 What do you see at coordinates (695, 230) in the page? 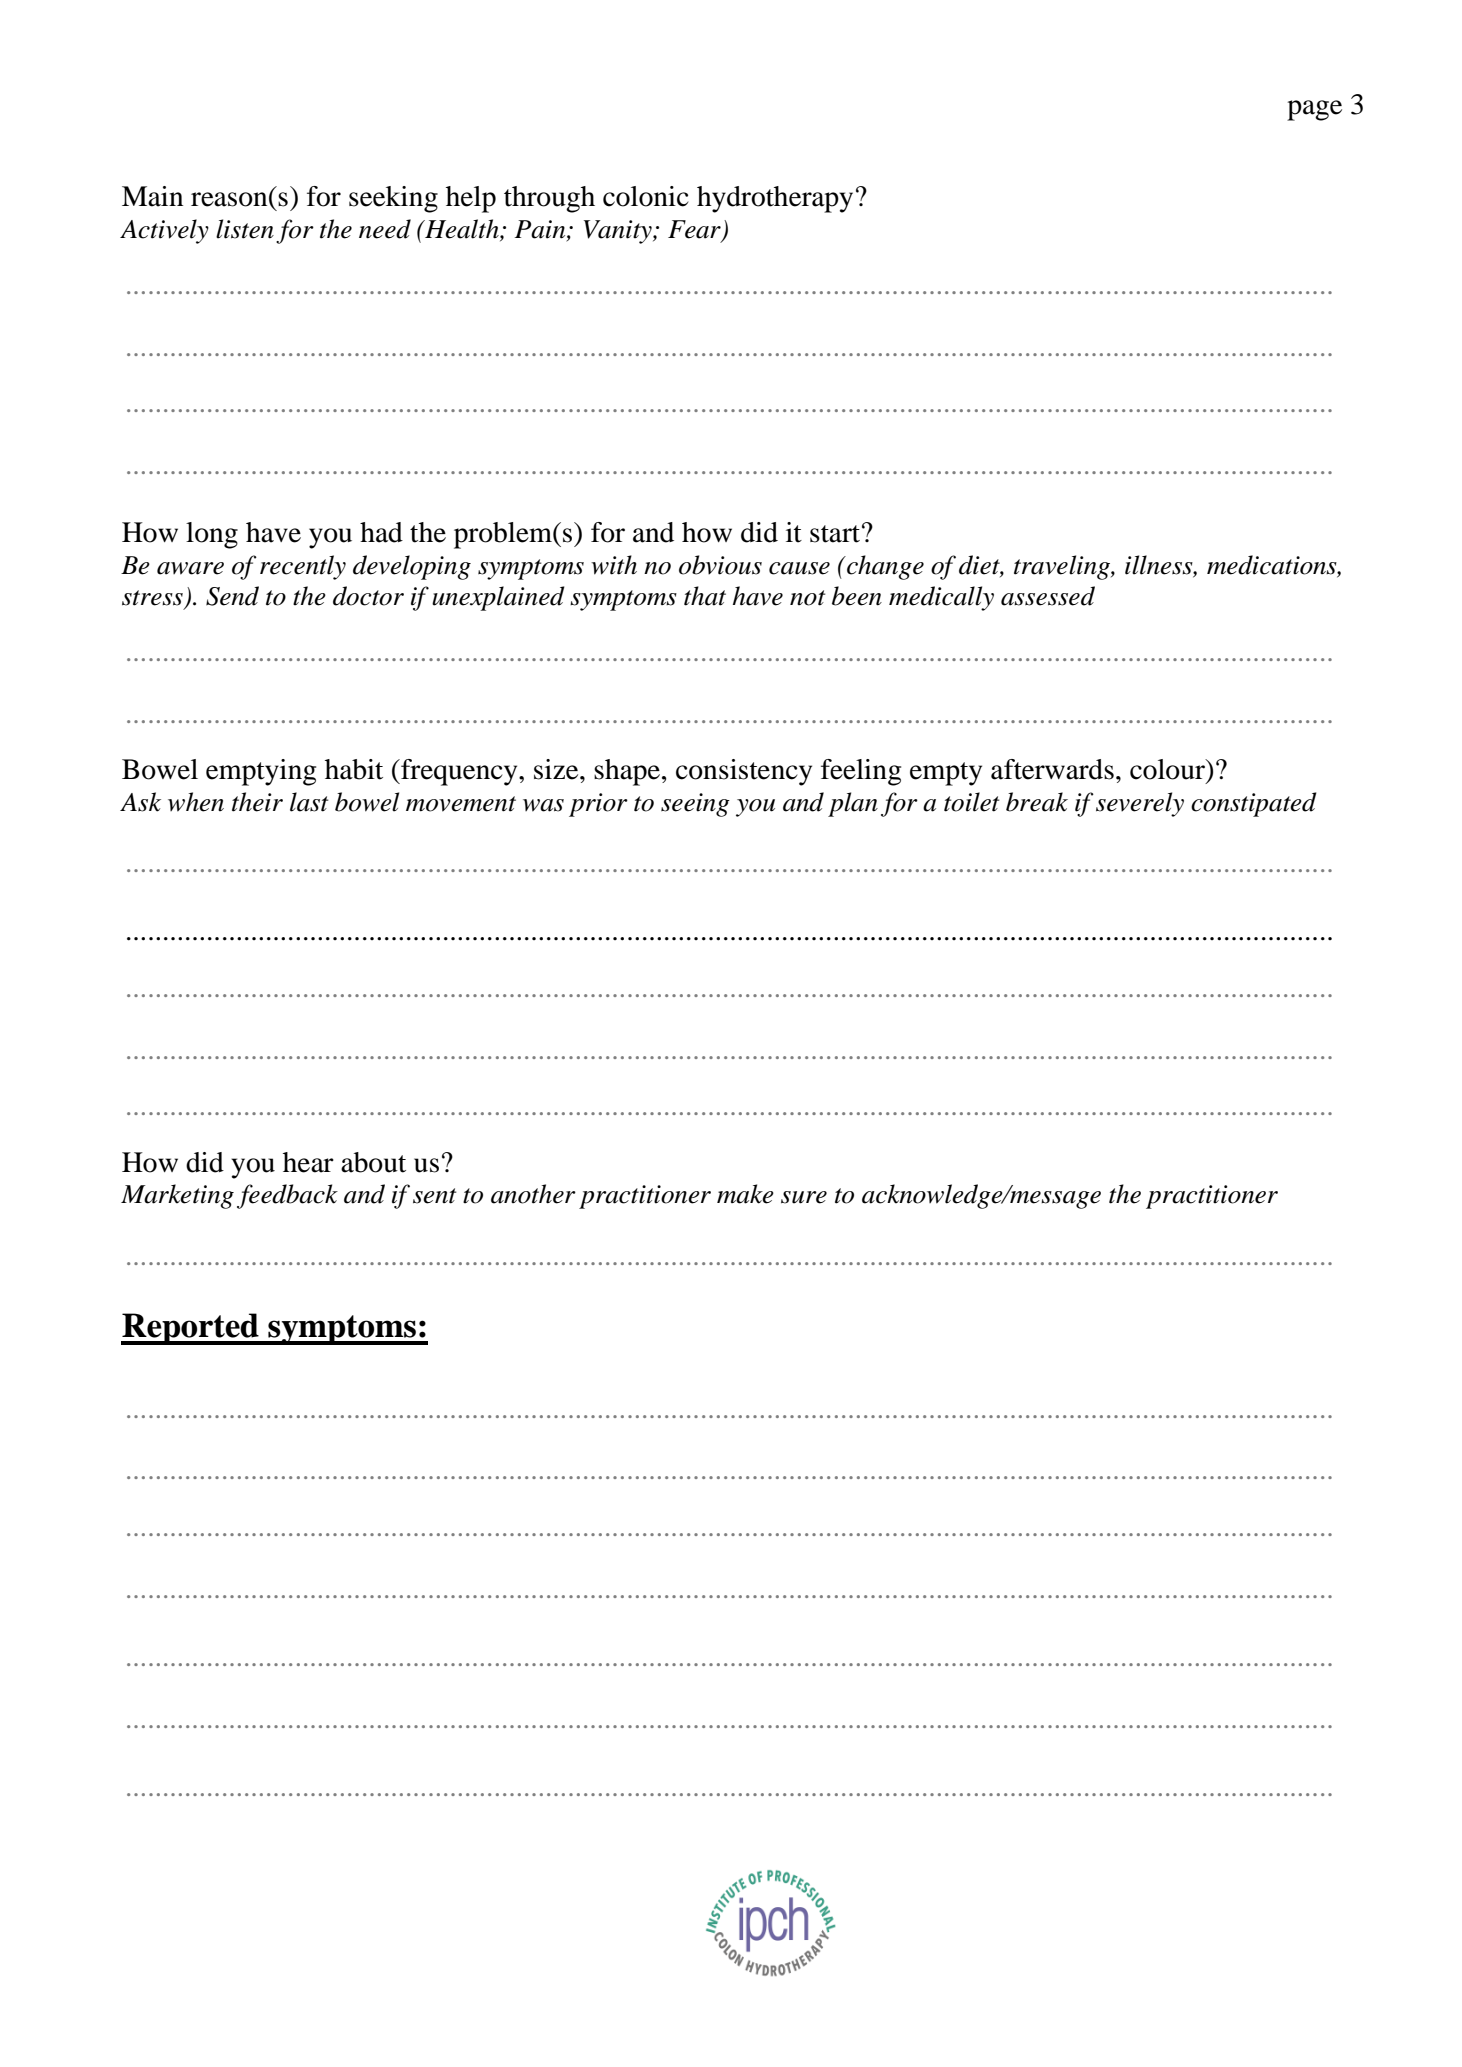
I see `Fear` at bounding box center [695, 230].
